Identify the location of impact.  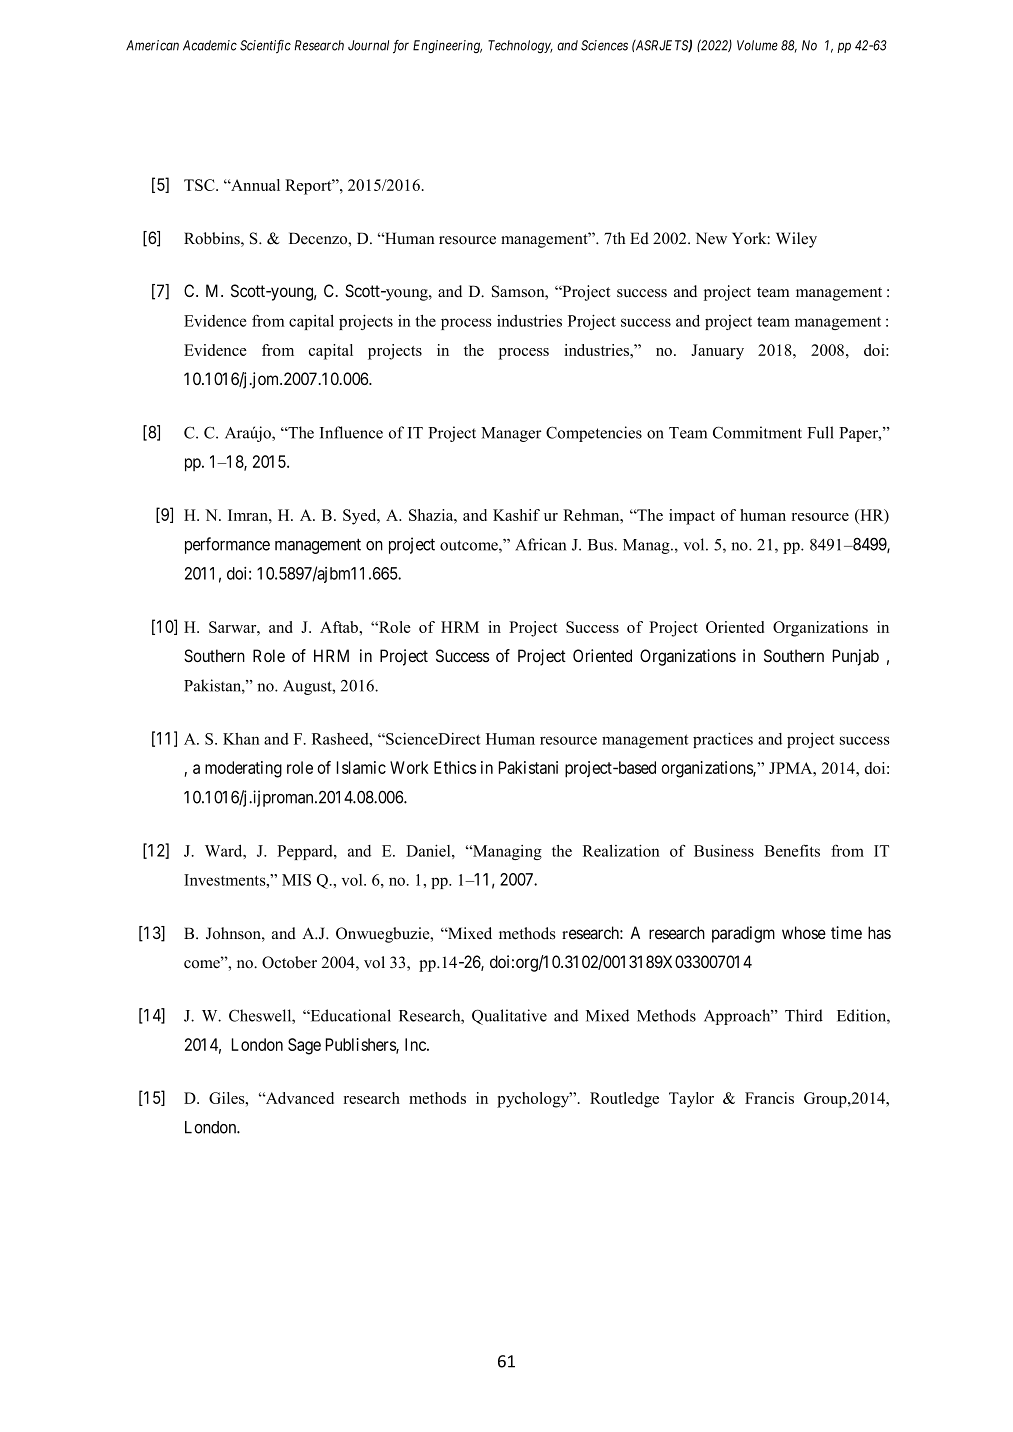
(692, 517).
